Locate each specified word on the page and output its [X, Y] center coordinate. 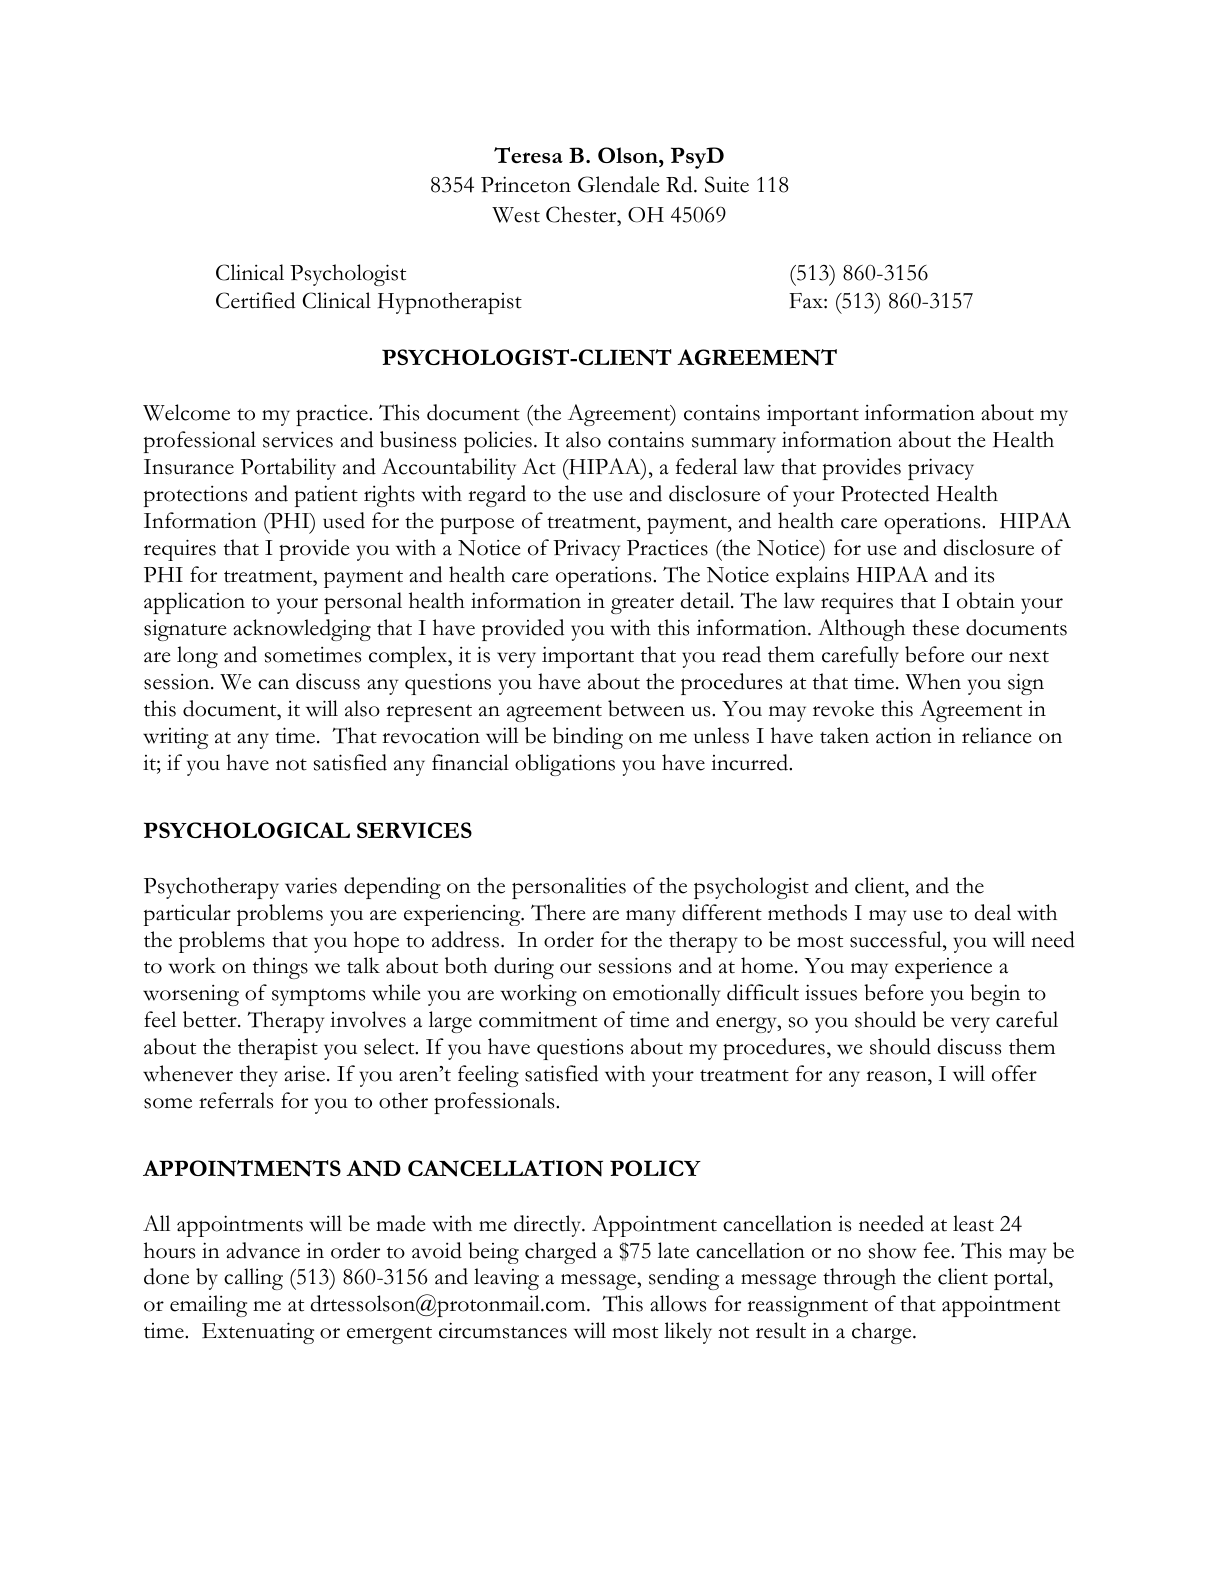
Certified [255, 300]
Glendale [618, 184]
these [935, 627]
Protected [885, 493]
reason [897, 1076]
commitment [538, 1020]
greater [642, 605]
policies [498, 442]
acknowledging [302, 630]
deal [993, 912]
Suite [727, 184]
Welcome [186, 412]
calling [253, 1279]
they [259, 1076]
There [558, 912]
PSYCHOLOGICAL [247, 830]
